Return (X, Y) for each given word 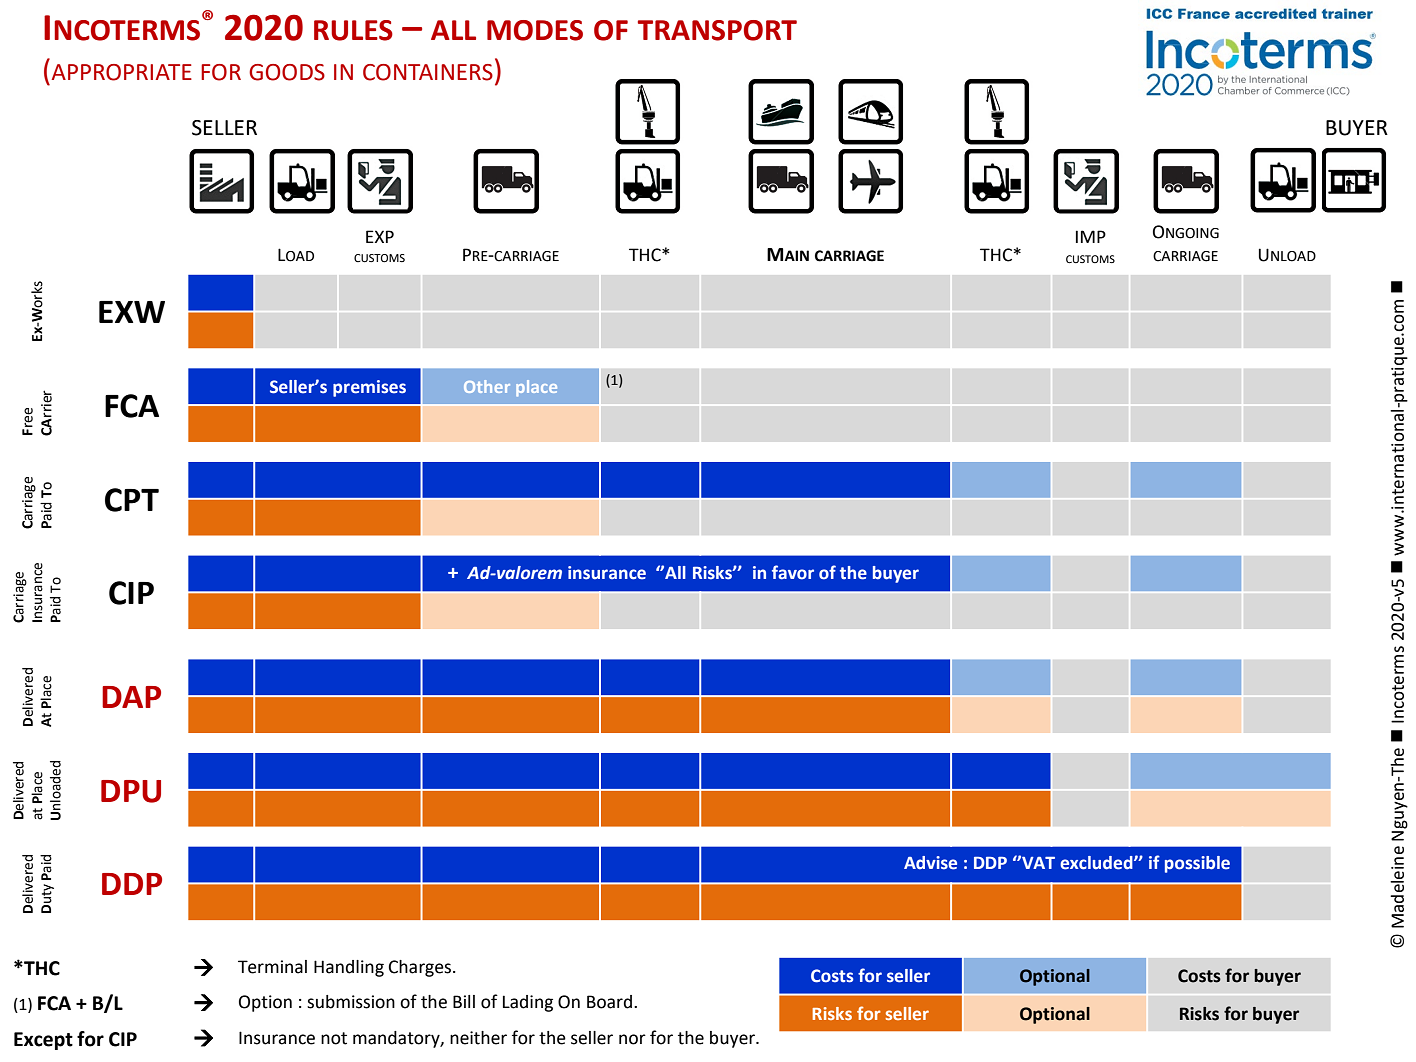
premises (369, 388)
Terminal (272, 967)
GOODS (287, 72)
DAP (131, 697)
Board (609, 1002)
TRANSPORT (717, 30)
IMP (1091, 236)
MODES (535, 30)
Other (487, 386)
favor (793, 572)
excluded (1097, 863)
